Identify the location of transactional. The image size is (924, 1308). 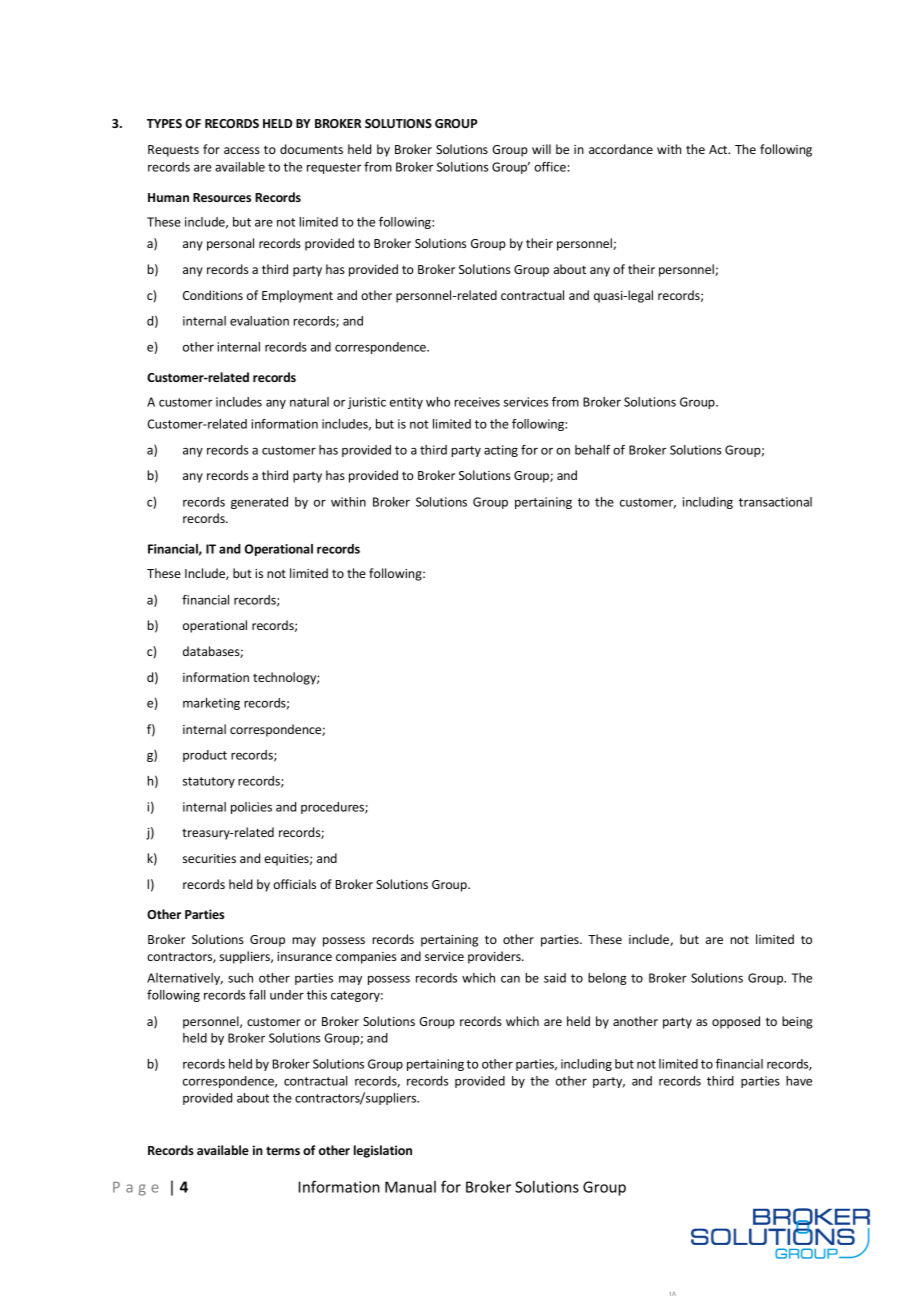
(775, 502).
